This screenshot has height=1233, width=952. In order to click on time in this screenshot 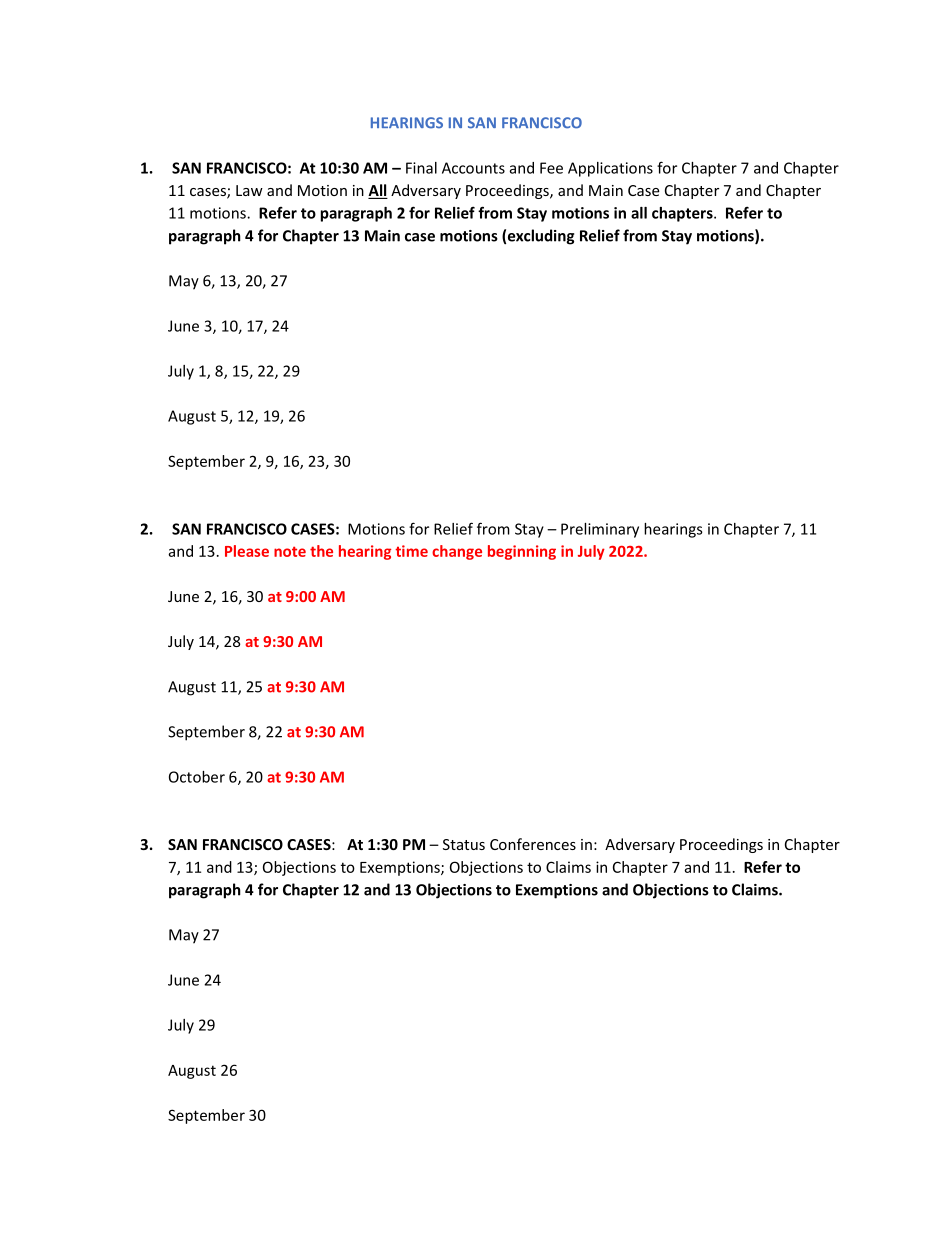, I will do `click(411, 551)`.
